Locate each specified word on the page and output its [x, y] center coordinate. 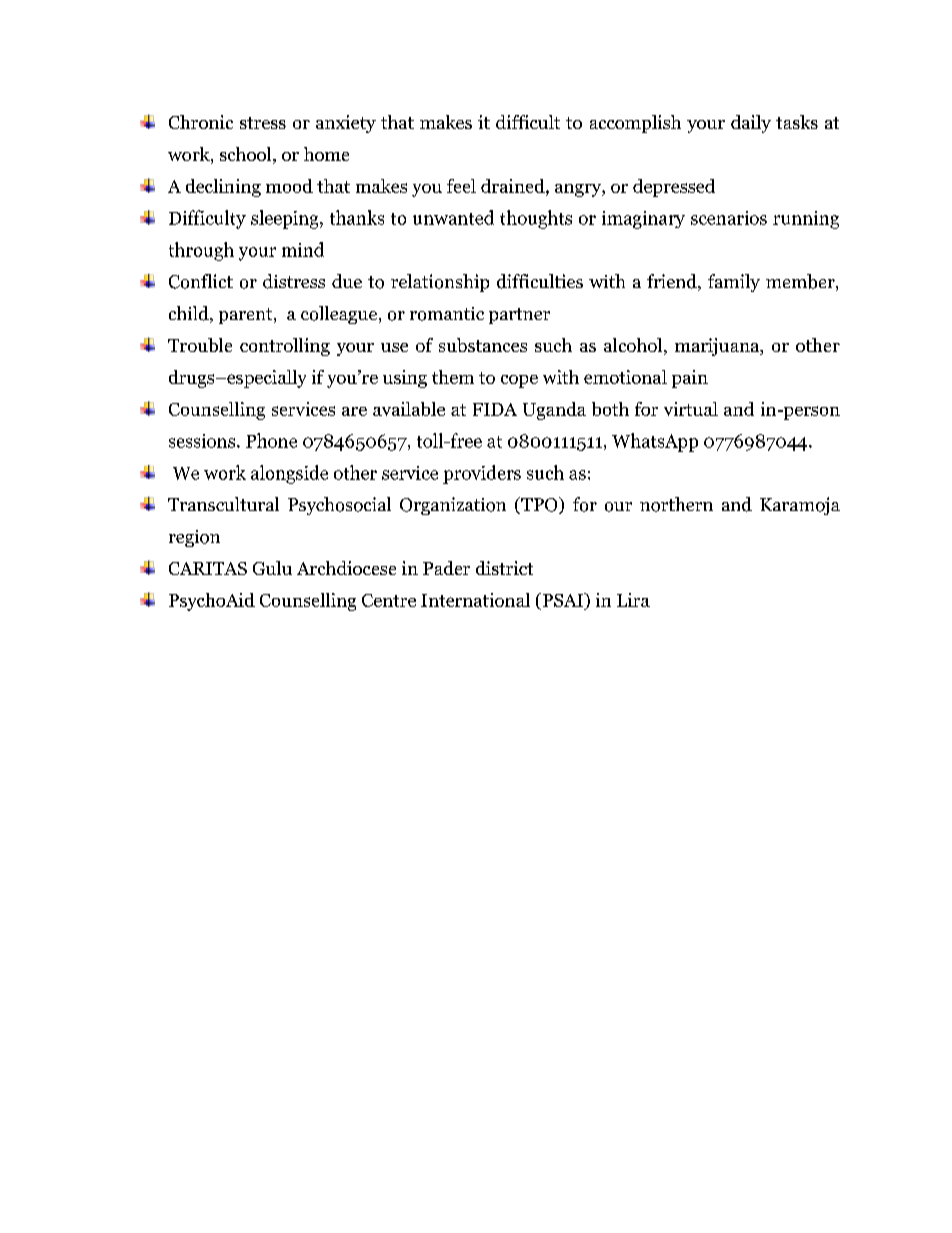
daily [751, 124]
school [247, 155]
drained [514, 187]
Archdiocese [346, 568]
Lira [633, 600]
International [475, 600]
